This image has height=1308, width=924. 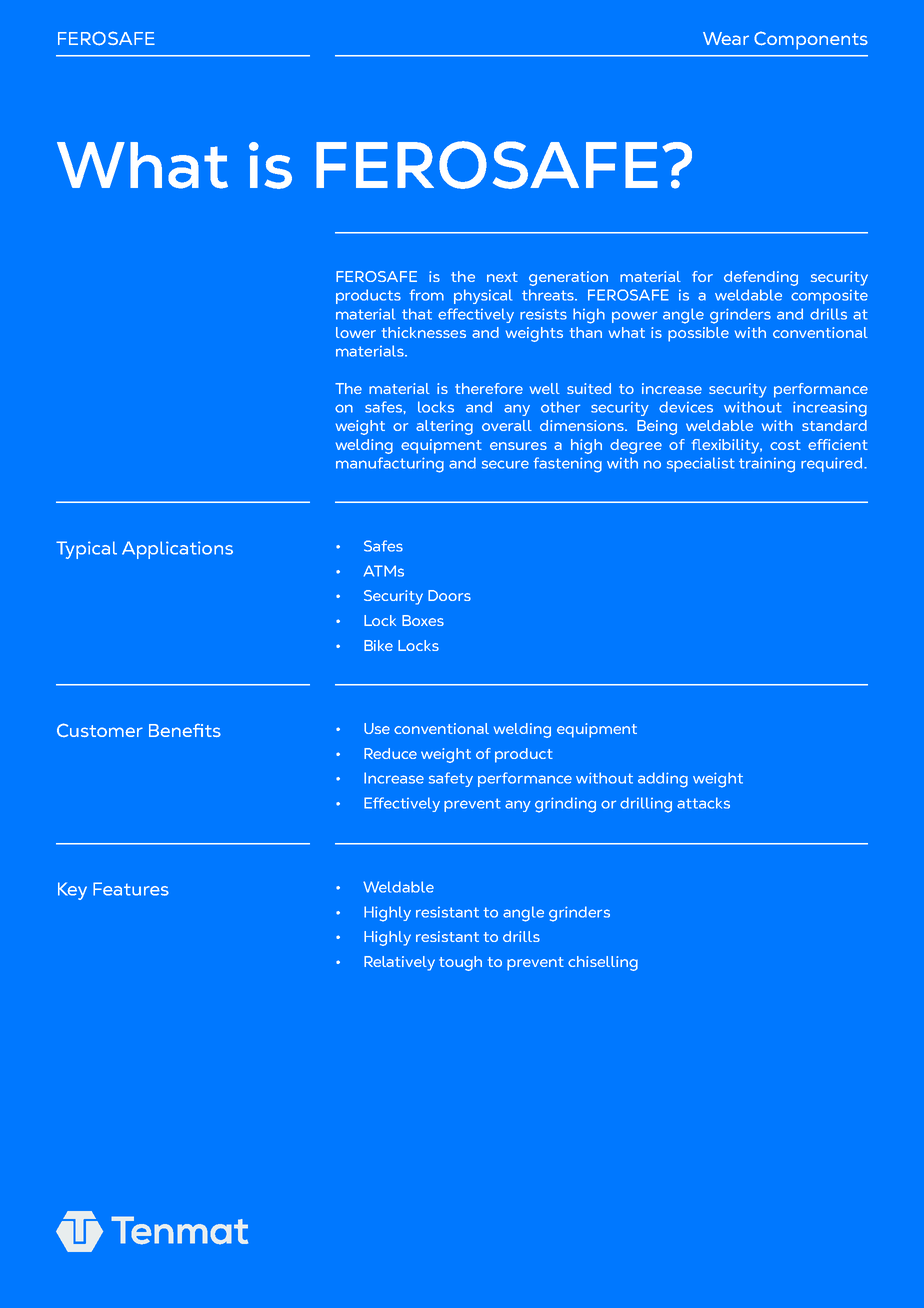 What do you see at coordinates (460, 963) in the image?
I see `tough` at bounding box center [460, 963].
